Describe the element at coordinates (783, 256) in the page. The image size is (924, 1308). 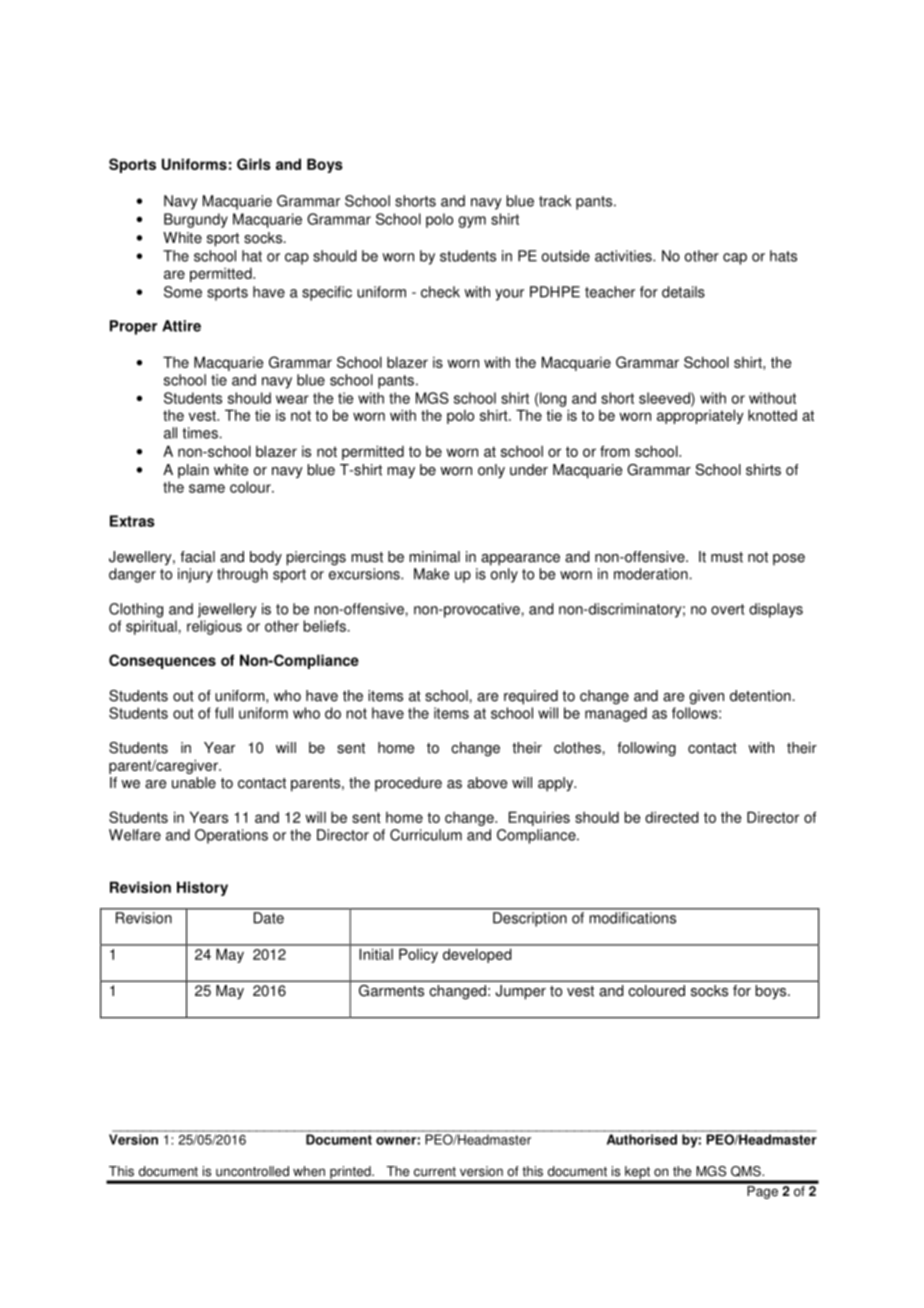
I see `hats` at that location.
